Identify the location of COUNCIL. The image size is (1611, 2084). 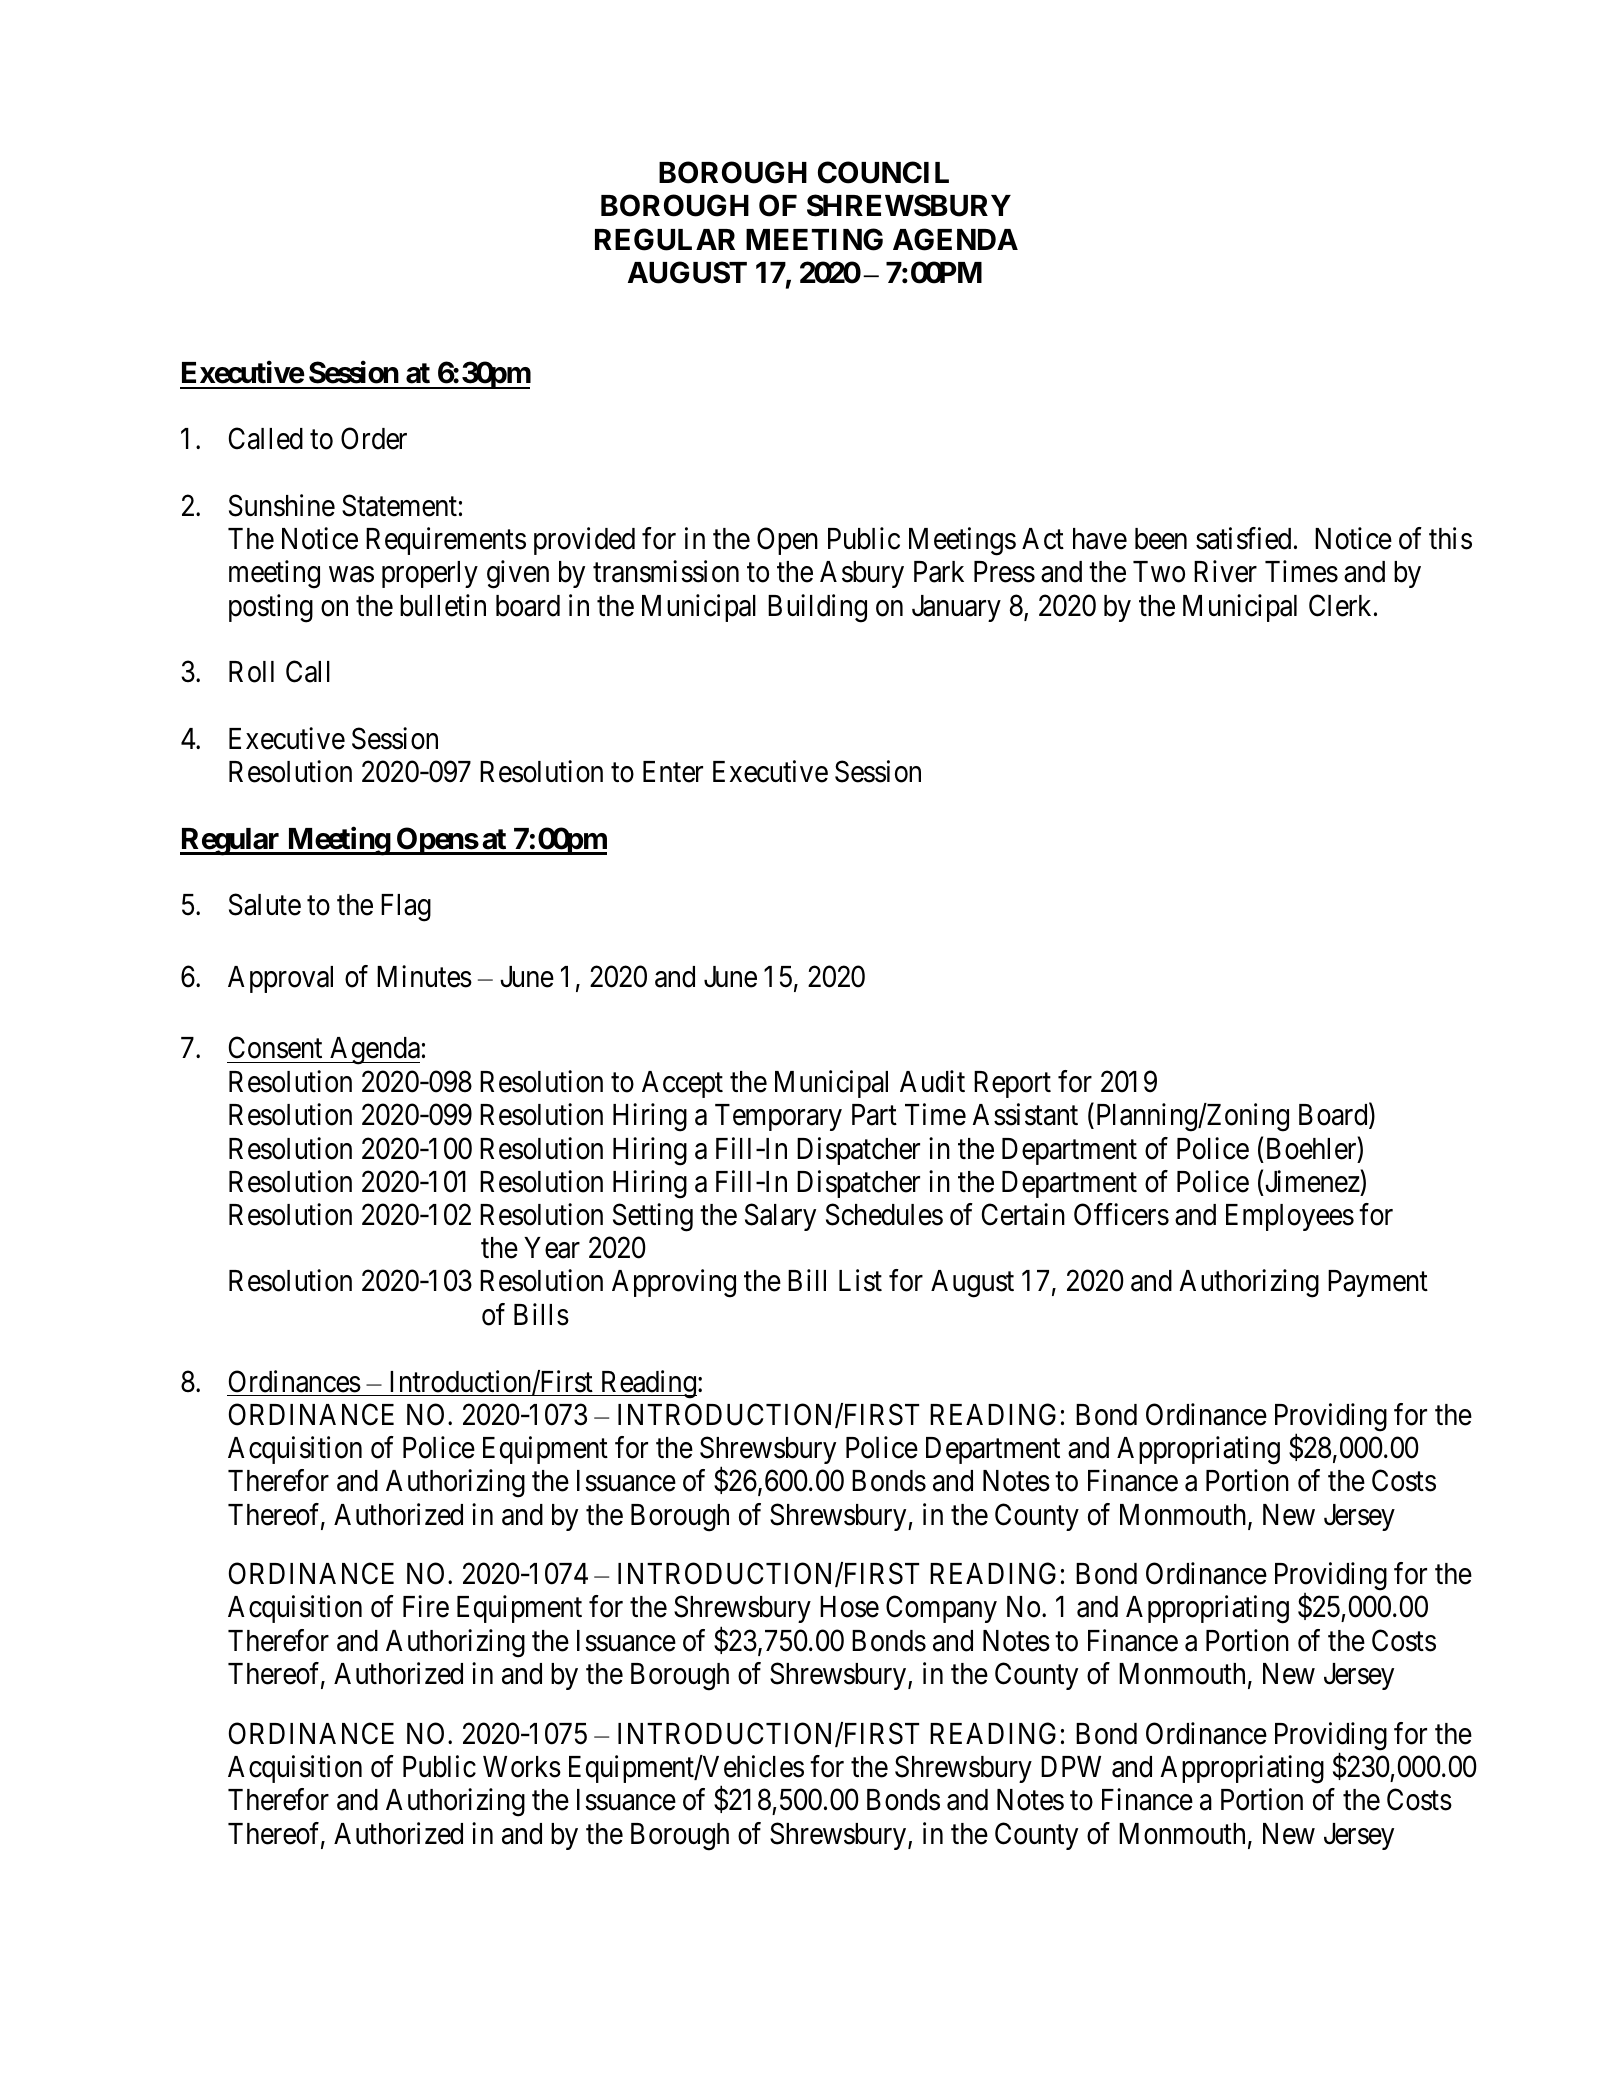
(883, 172).
